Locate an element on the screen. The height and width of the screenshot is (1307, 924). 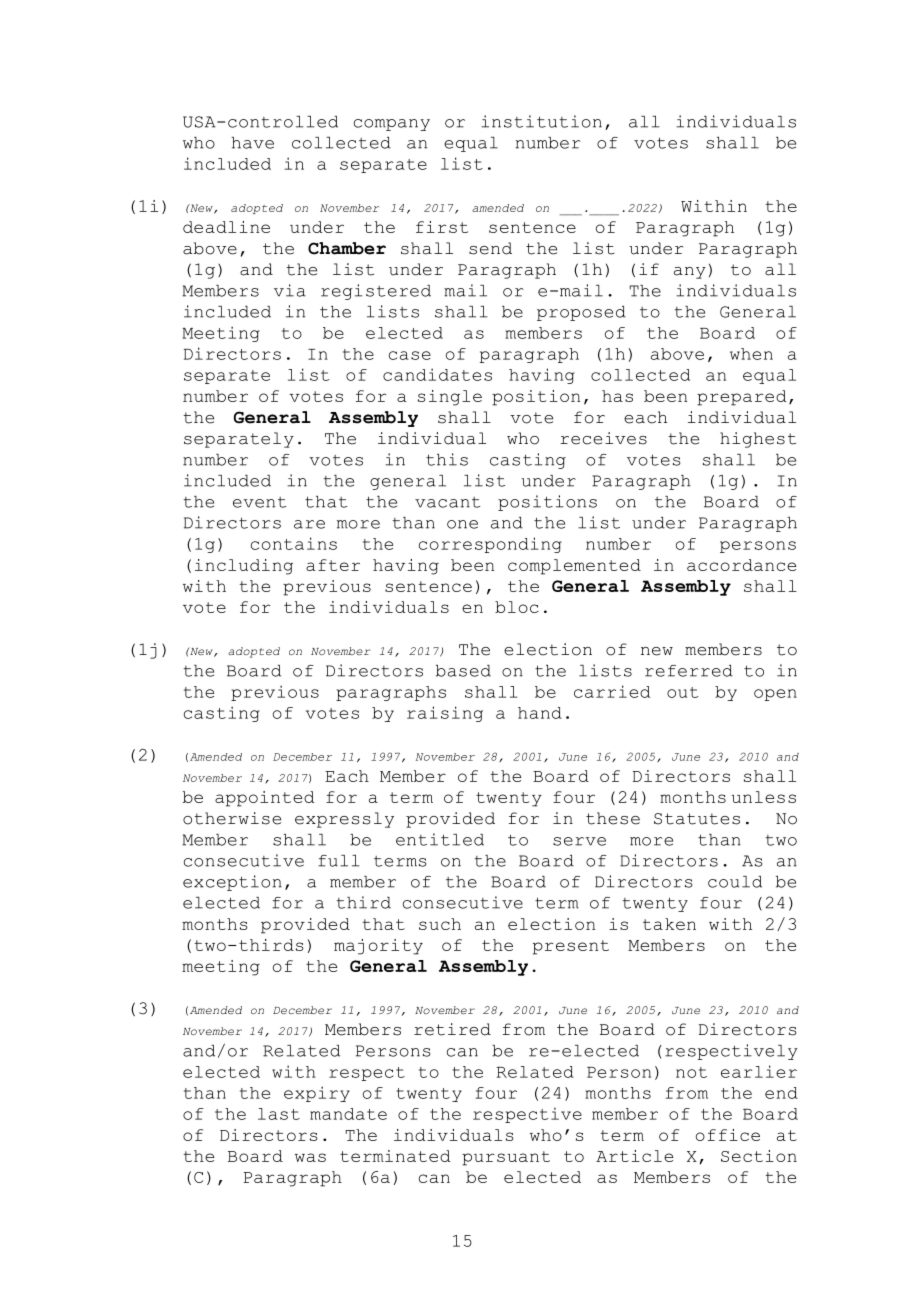
have is located at coordinates (252, 143).
